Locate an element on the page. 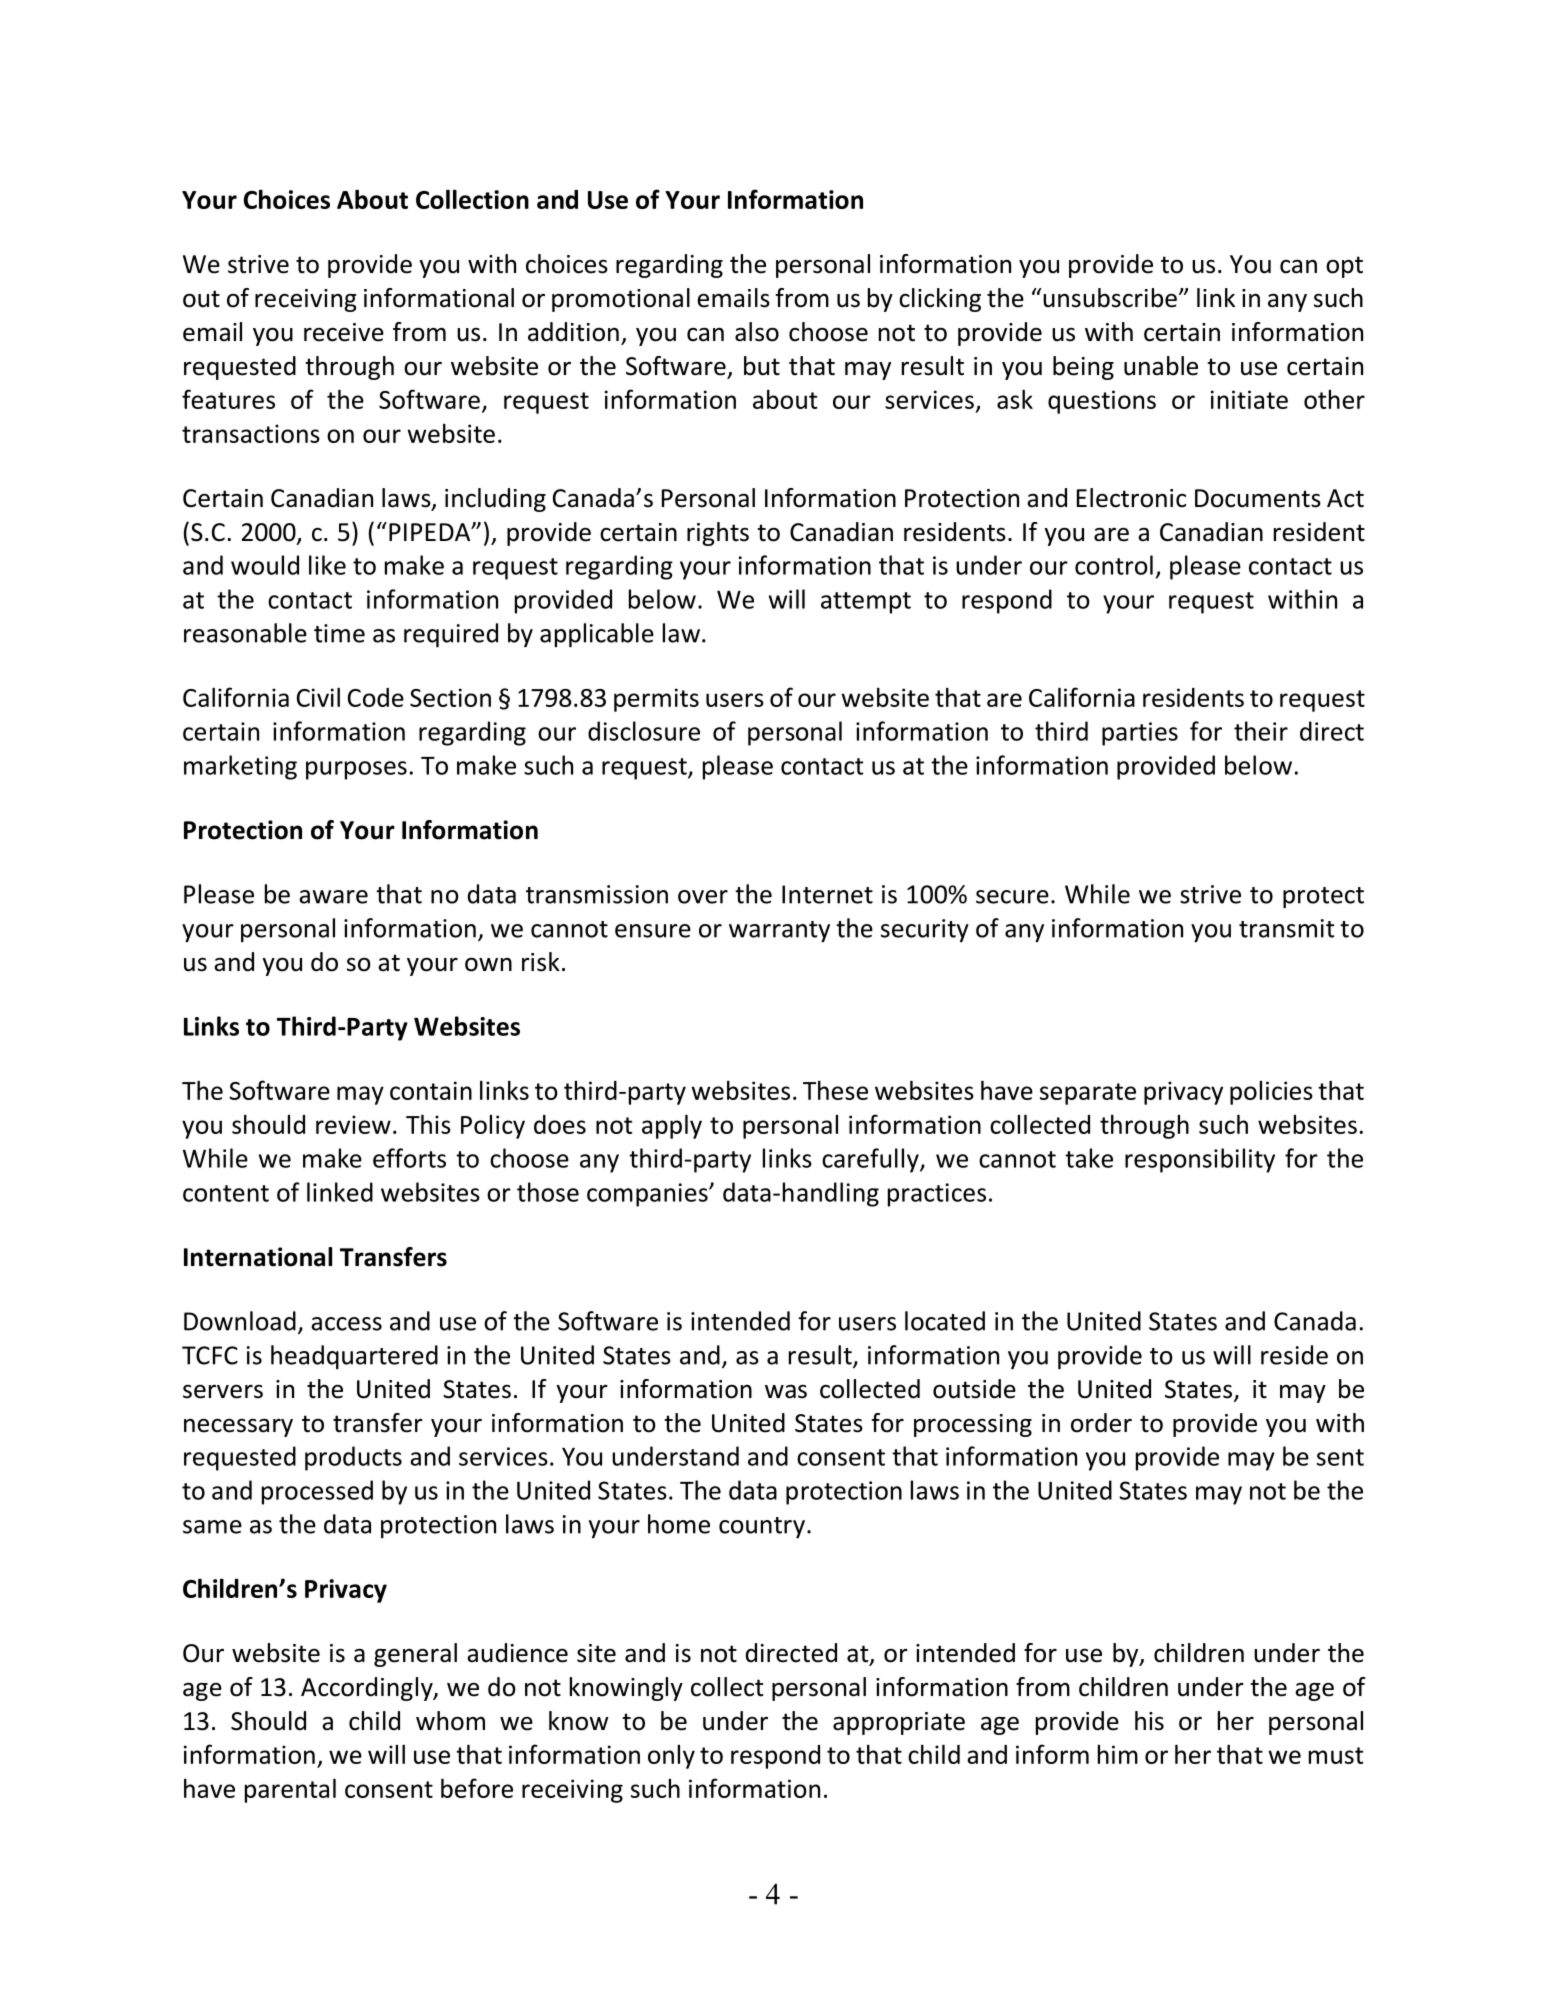  only is located at coordinates (671, 1757).
